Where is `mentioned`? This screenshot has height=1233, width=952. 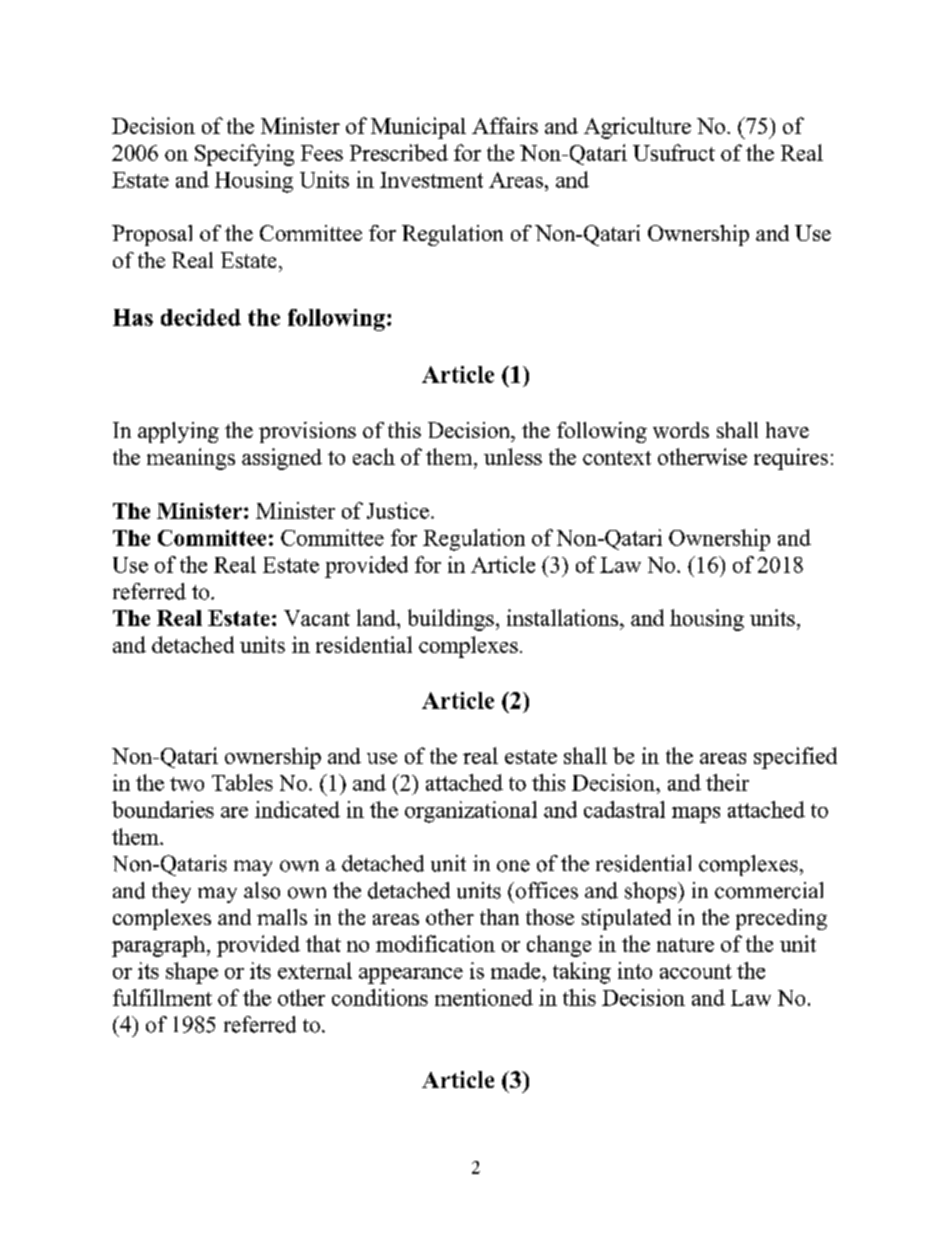
mentioned is located at coordinates (484, 997).
